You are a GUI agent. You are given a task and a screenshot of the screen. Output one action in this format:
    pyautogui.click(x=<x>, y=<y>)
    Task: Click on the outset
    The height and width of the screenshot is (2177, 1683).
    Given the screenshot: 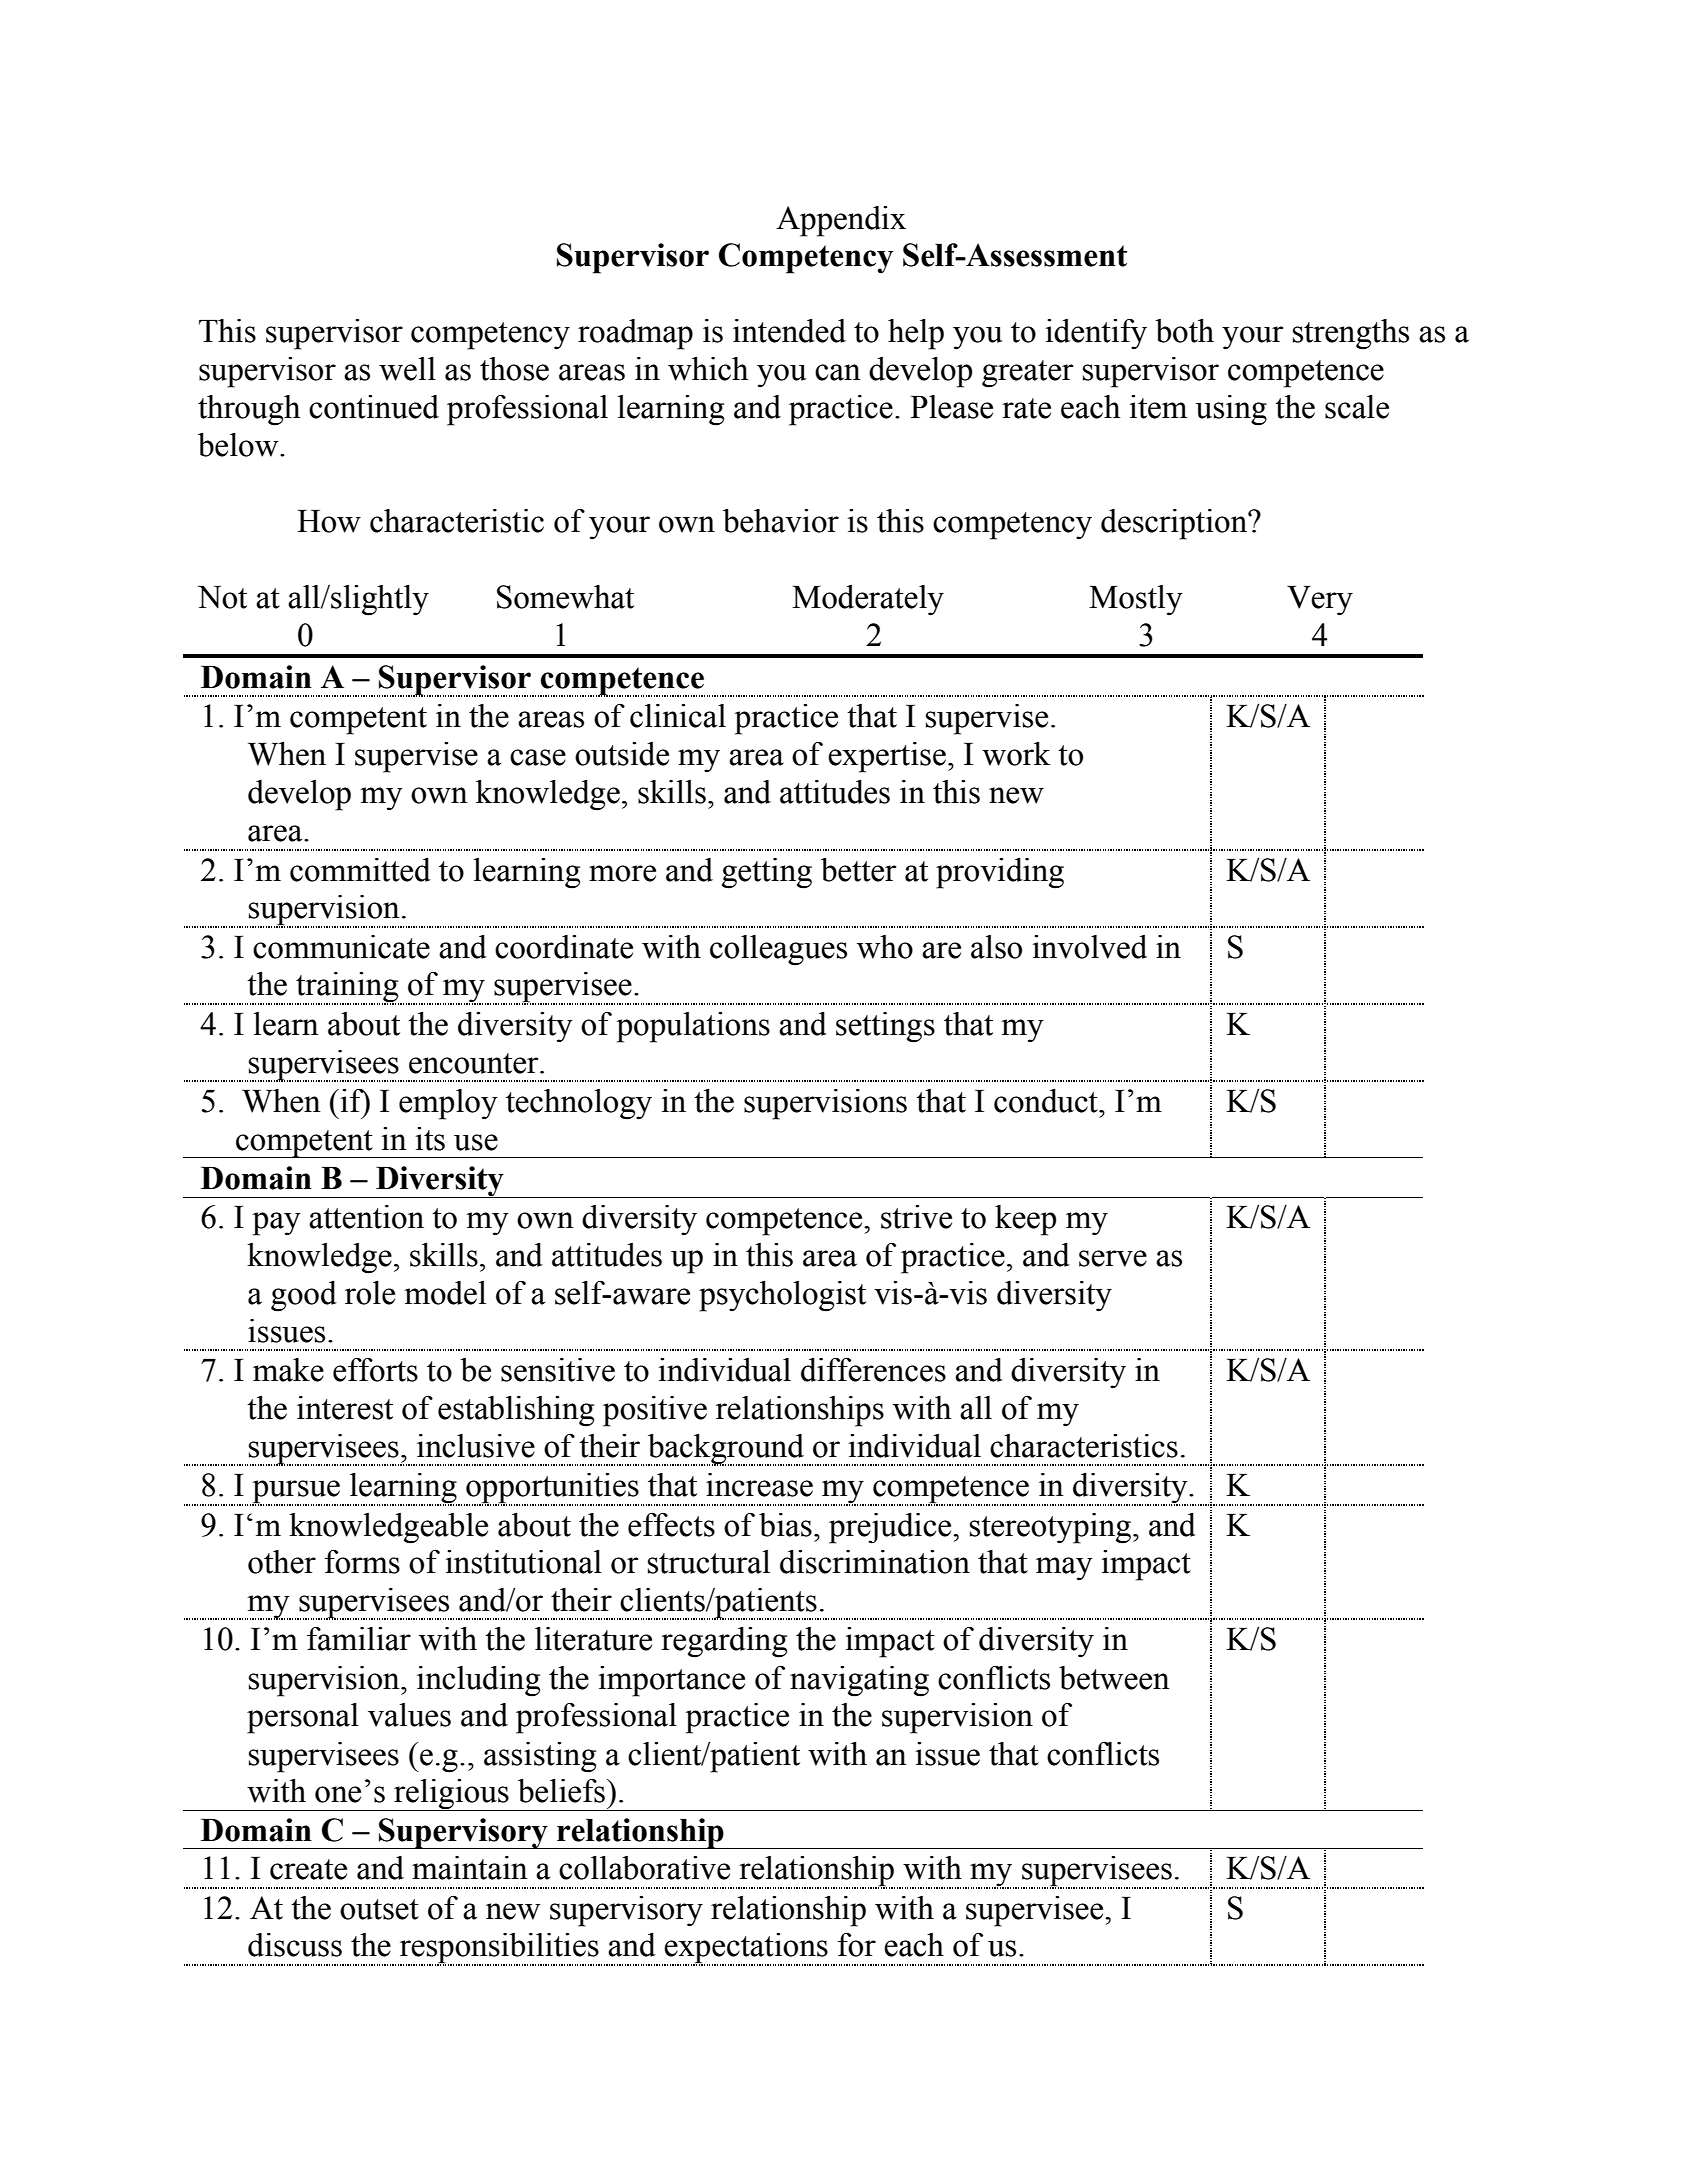 What is the action you would take?
    pyautogui.click(x=379, y=1909)
